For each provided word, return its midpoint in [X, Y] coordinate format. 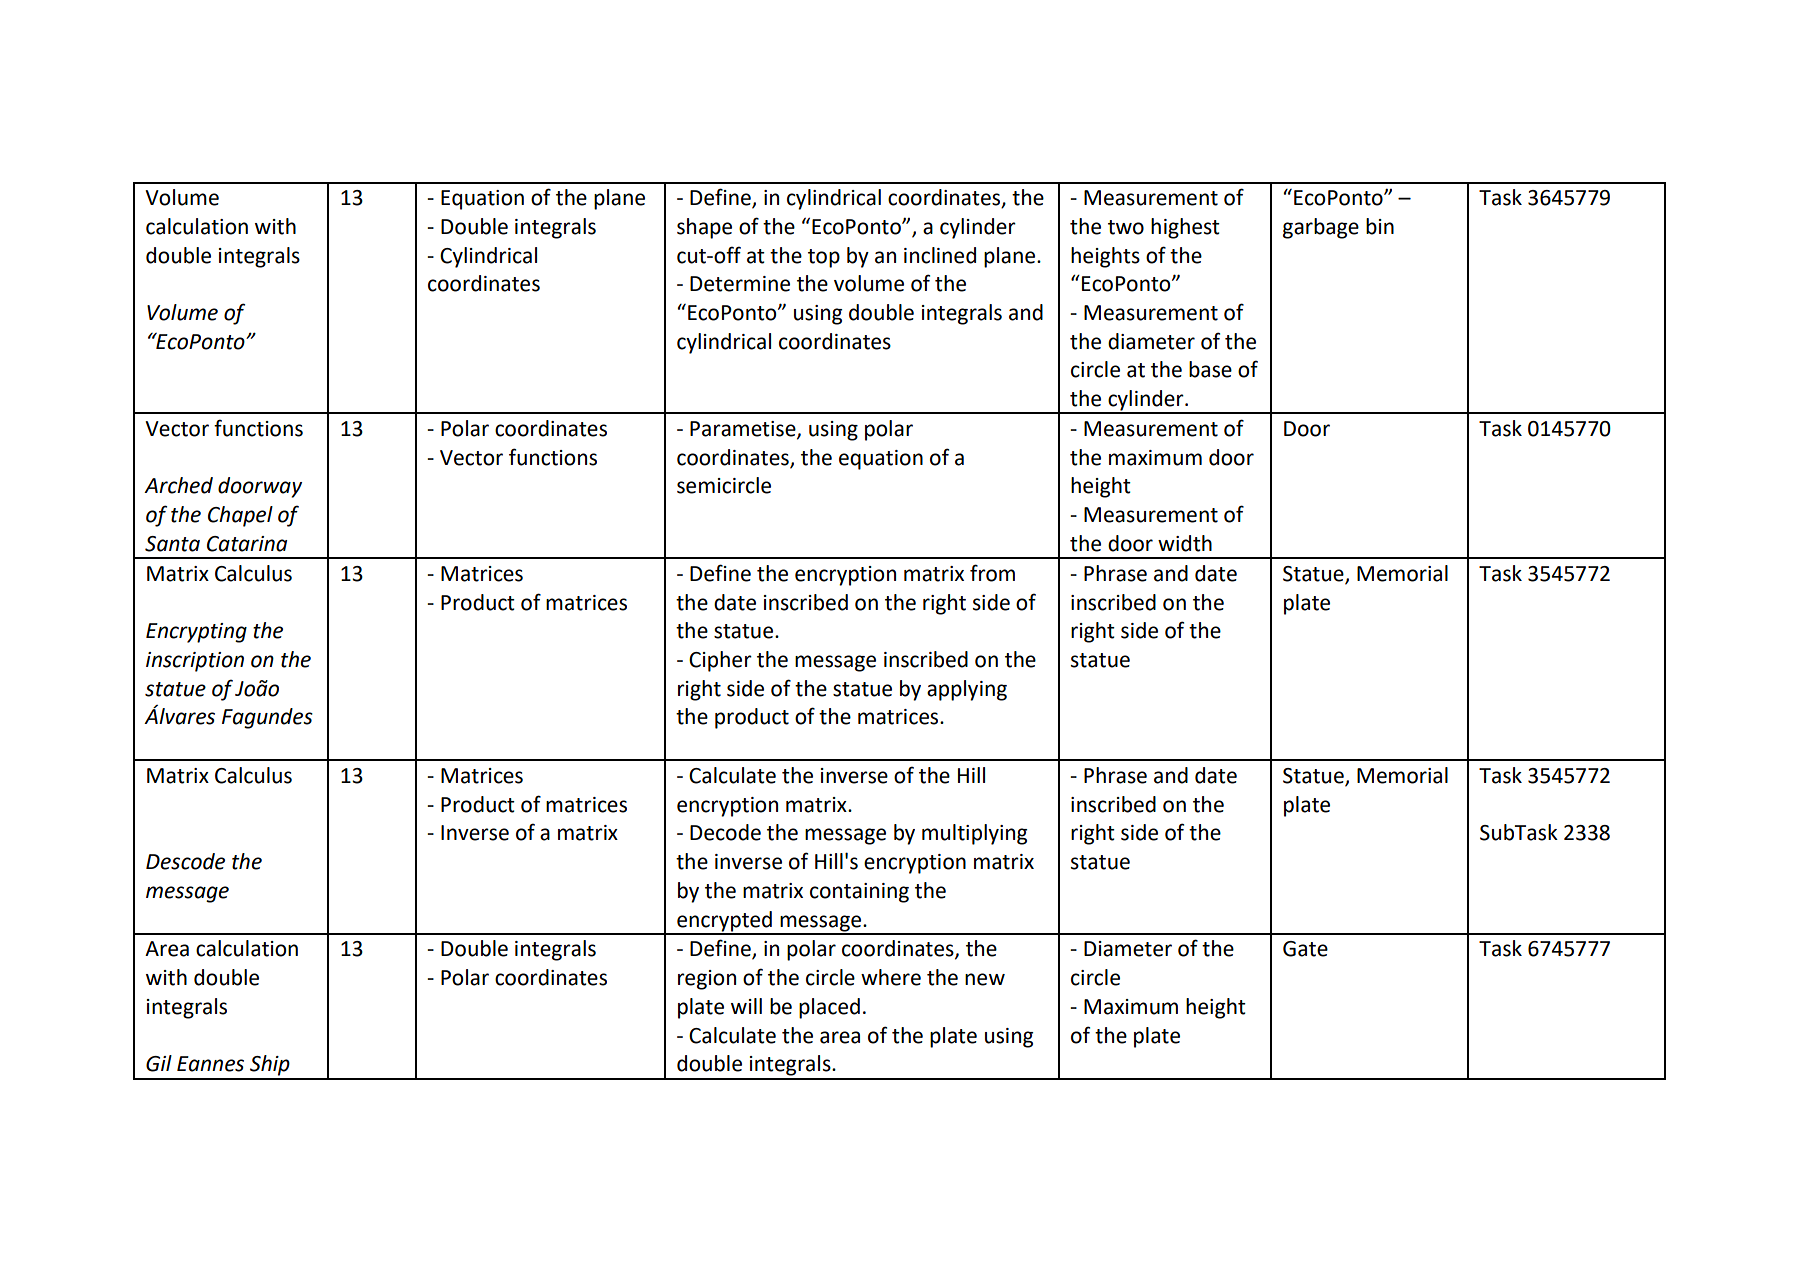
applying [967, 690]
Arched [178, 485]
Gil [159, 1063]
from [992, 573]
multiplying [974, 834]
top [824, 258]
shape [704, 228]
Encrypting [196, 633]
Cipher [720, 661]
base [1210, 369]
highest [1185, 228]
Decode [725, 832]
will [746, 1006]
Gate [1305, 949]
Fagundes [267, 718]
